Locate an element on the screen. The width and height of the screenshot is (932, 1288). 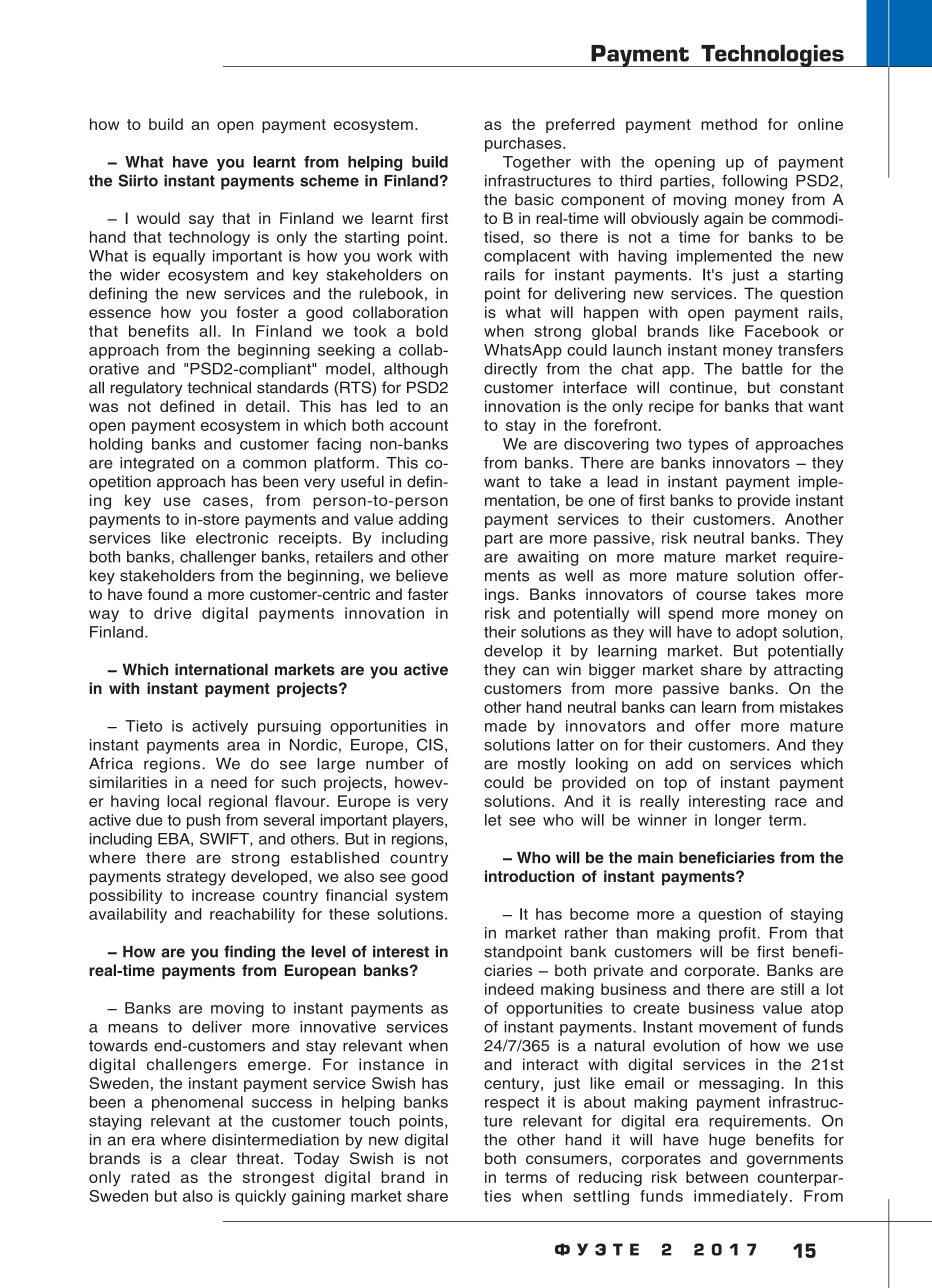
method is located at coordinates (729, 124).
